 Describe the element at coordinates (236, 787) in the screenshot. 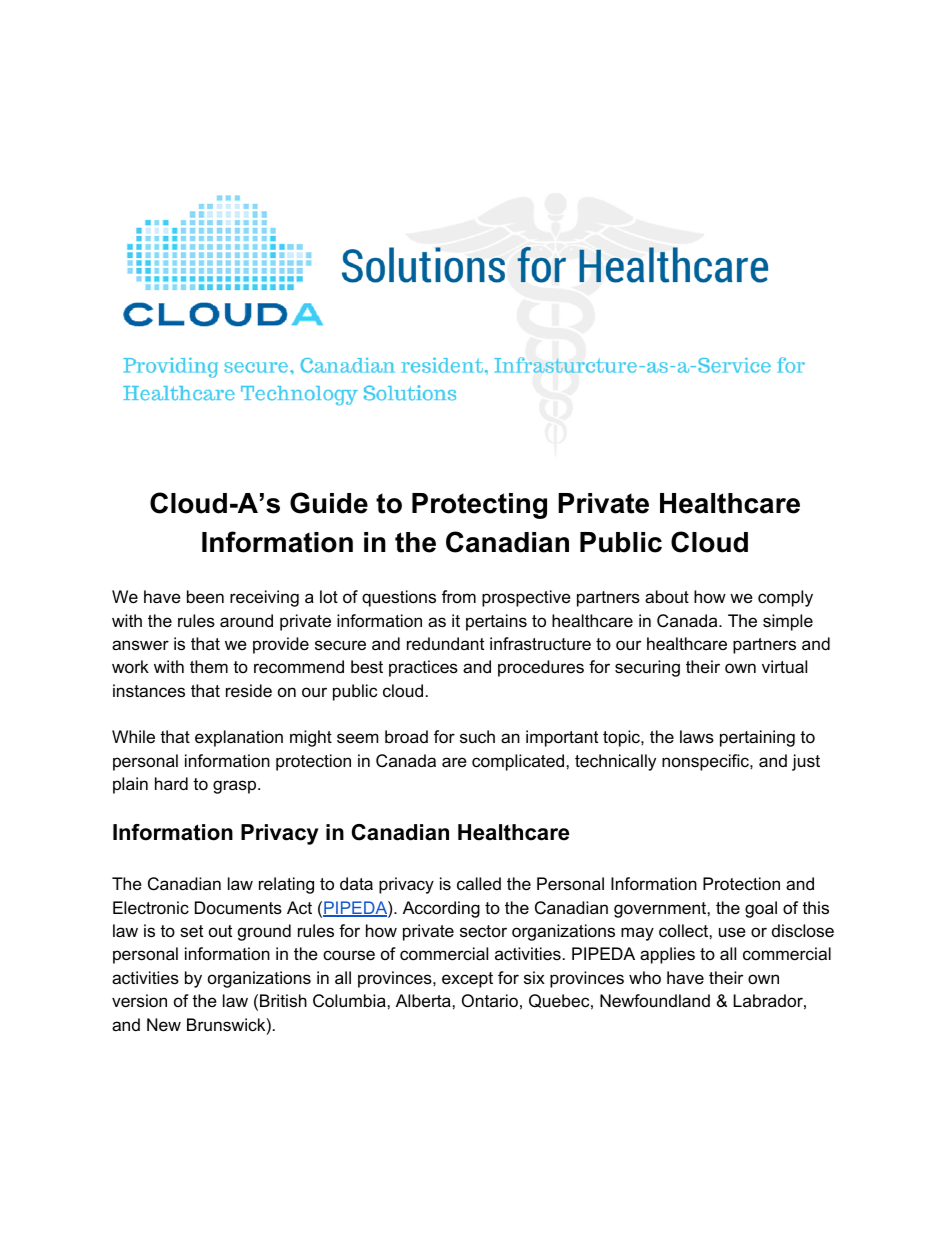

I see `grasp` at that location.
